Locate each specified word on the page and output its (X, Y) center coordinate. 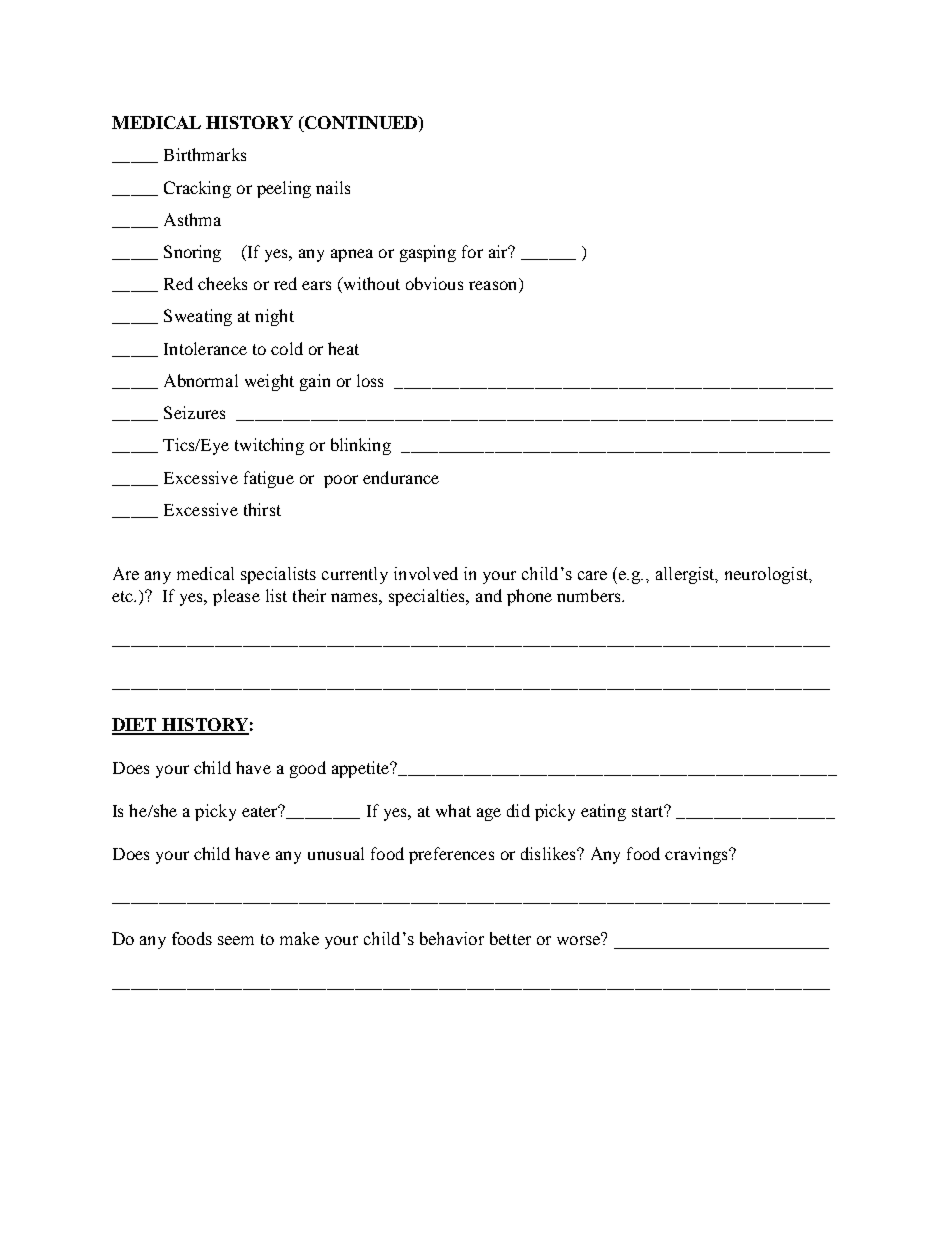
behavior (452, 938)
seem (236, 940)
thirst (262, 509)
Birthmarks (205, 154)
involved (426, 573)
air (499, 251)
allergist (686, 575)
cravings (697, 855)
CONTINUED (361, 124)
